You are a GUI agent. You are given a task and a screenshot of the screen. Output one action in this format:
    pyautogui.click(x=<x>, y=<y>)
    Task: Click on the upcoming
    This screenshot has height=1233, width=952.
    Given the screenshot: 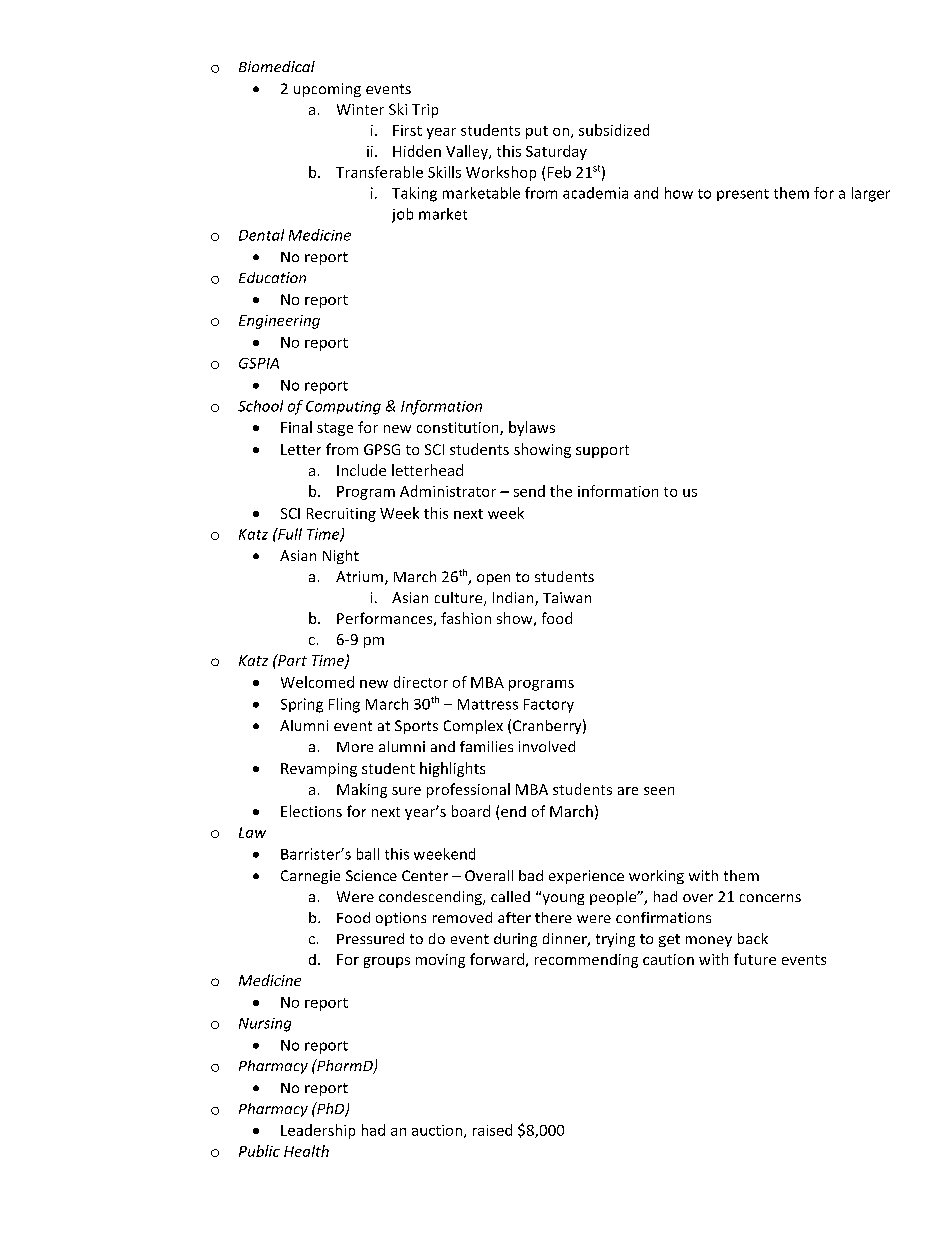 What is the action you would take?
    pyautogui.click(x=327, y=90)
